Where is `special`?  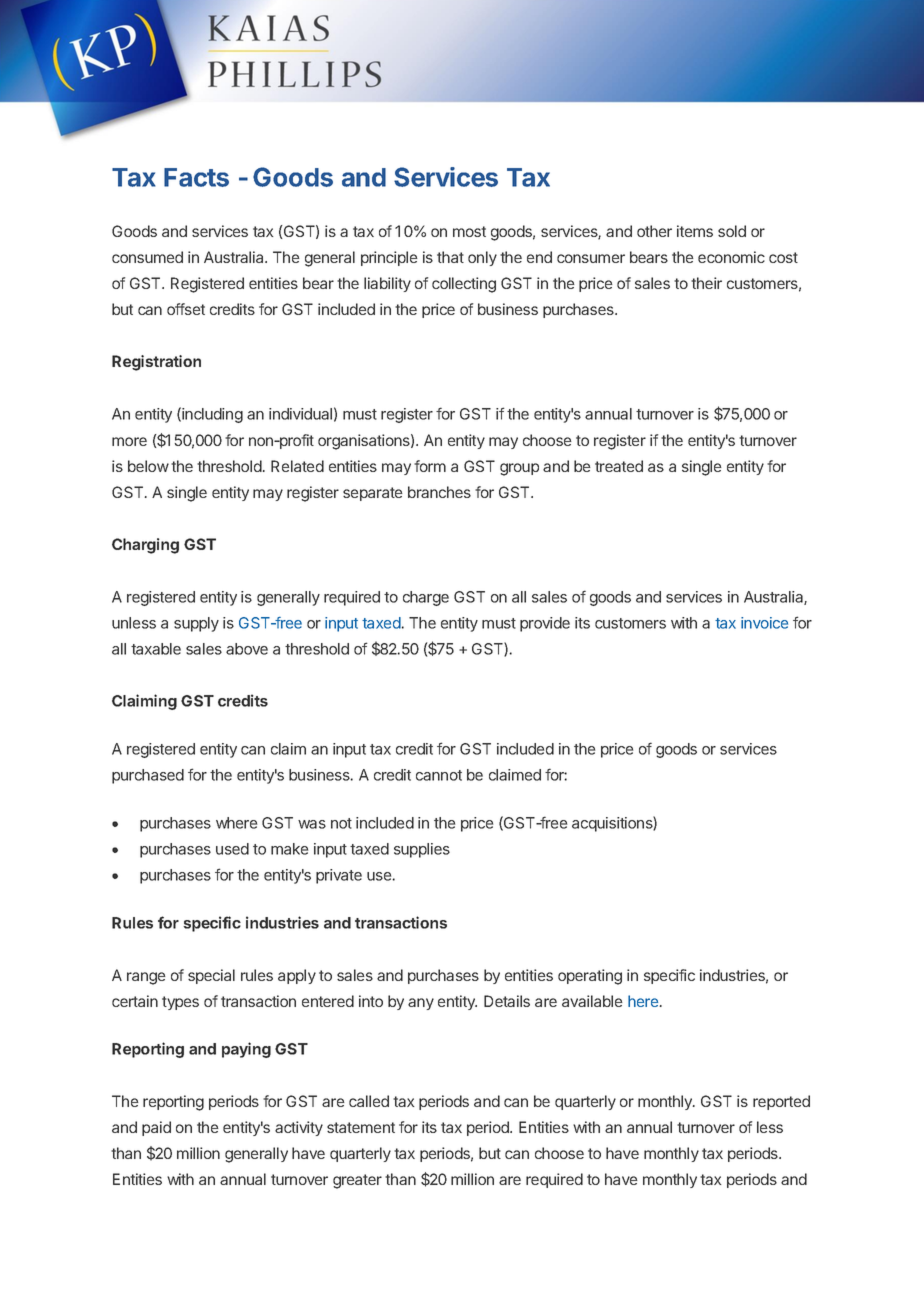 special is located at coordinates (211, 976).
